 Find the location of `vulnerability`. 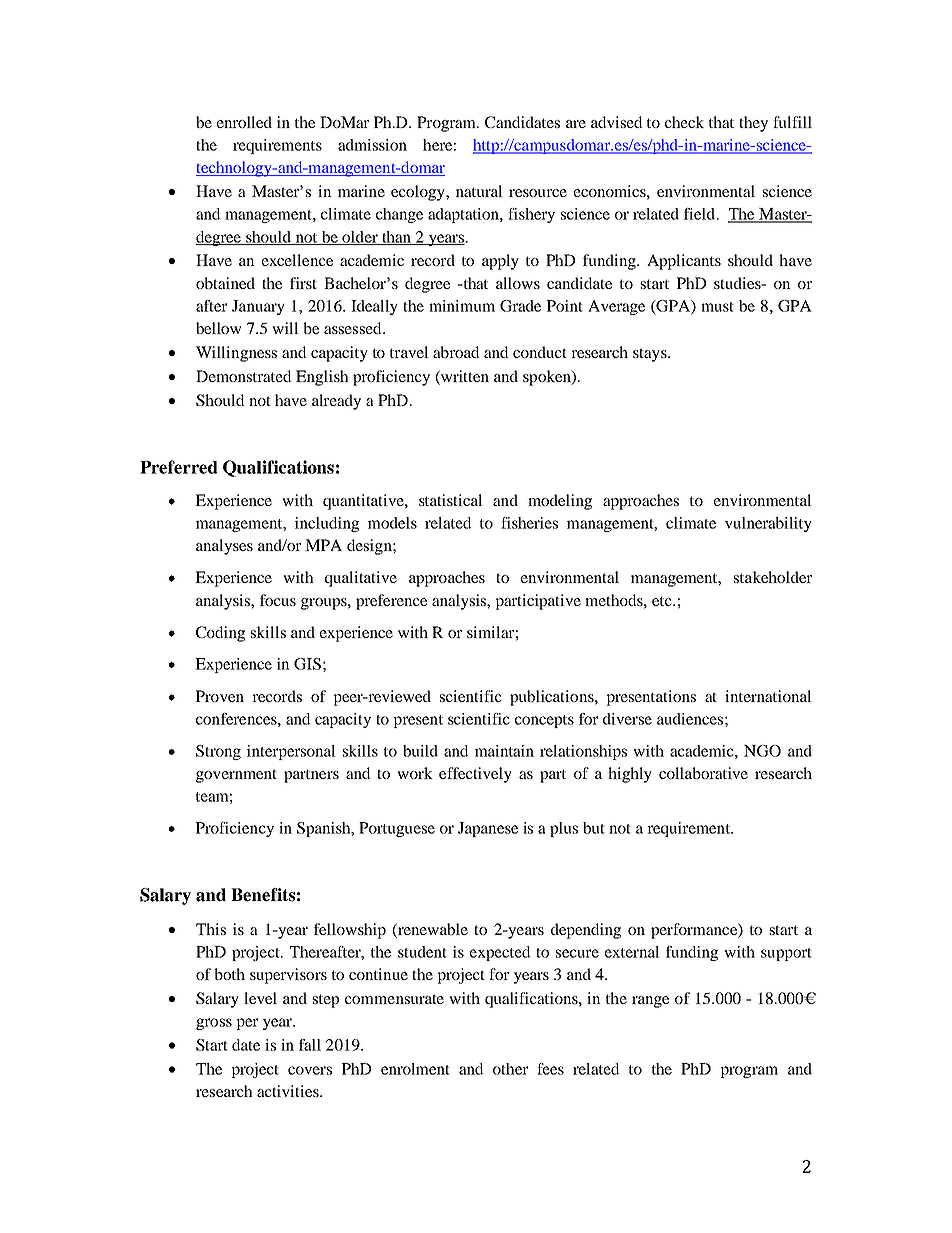

vulnerability is located at coordinates (768, 524).
